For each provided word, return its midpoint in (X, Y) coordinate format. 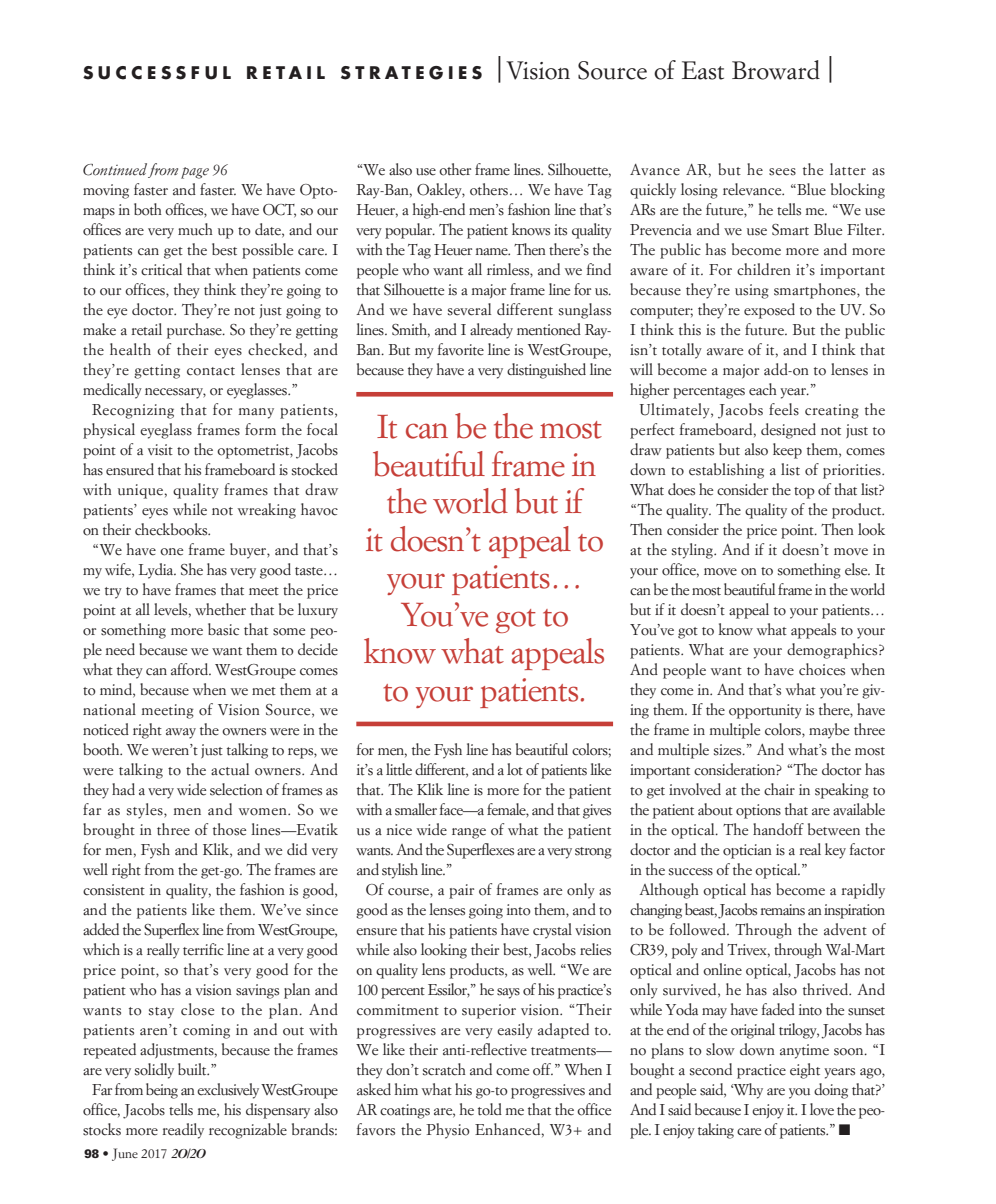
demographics (833, 651)
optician (747, 851)
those (229, 829)
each (763, 389)
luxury (318, 611)
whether (220, 609)
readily (183, 1131)
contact (211, 371)
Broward (776, 70)
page (195, 173)
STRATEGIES (411, 73)
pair (461, 891)
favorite (461, 349)
